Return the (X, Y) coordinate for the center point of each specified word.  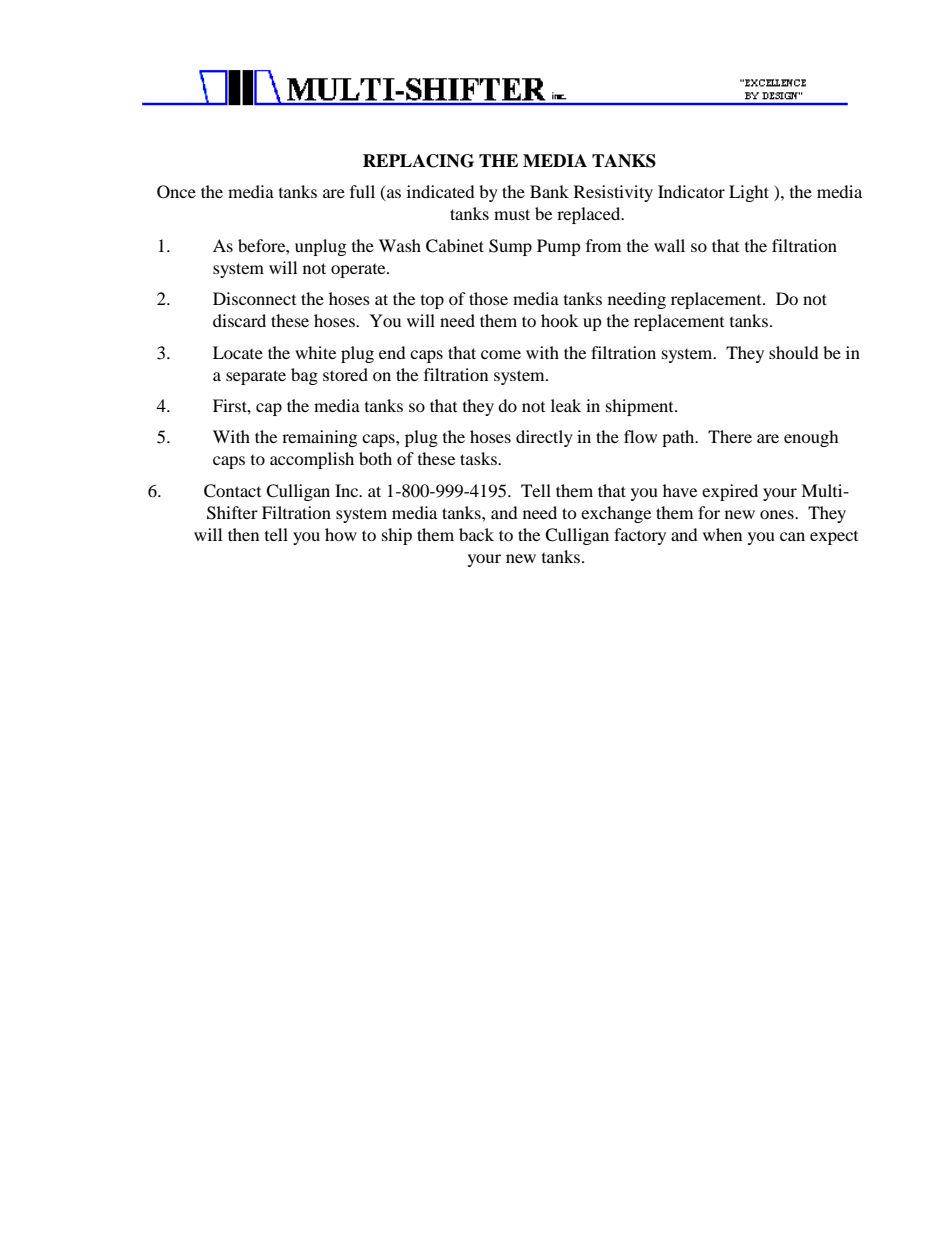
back (476, 534)
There (730, 436)
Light (749, 193)
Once (176, 192)
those (488, 298)
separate (256, 377)
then (243, 534)
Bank (549, 191)
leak (566, 405)
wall (669, 245)
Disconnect (254, 298)
